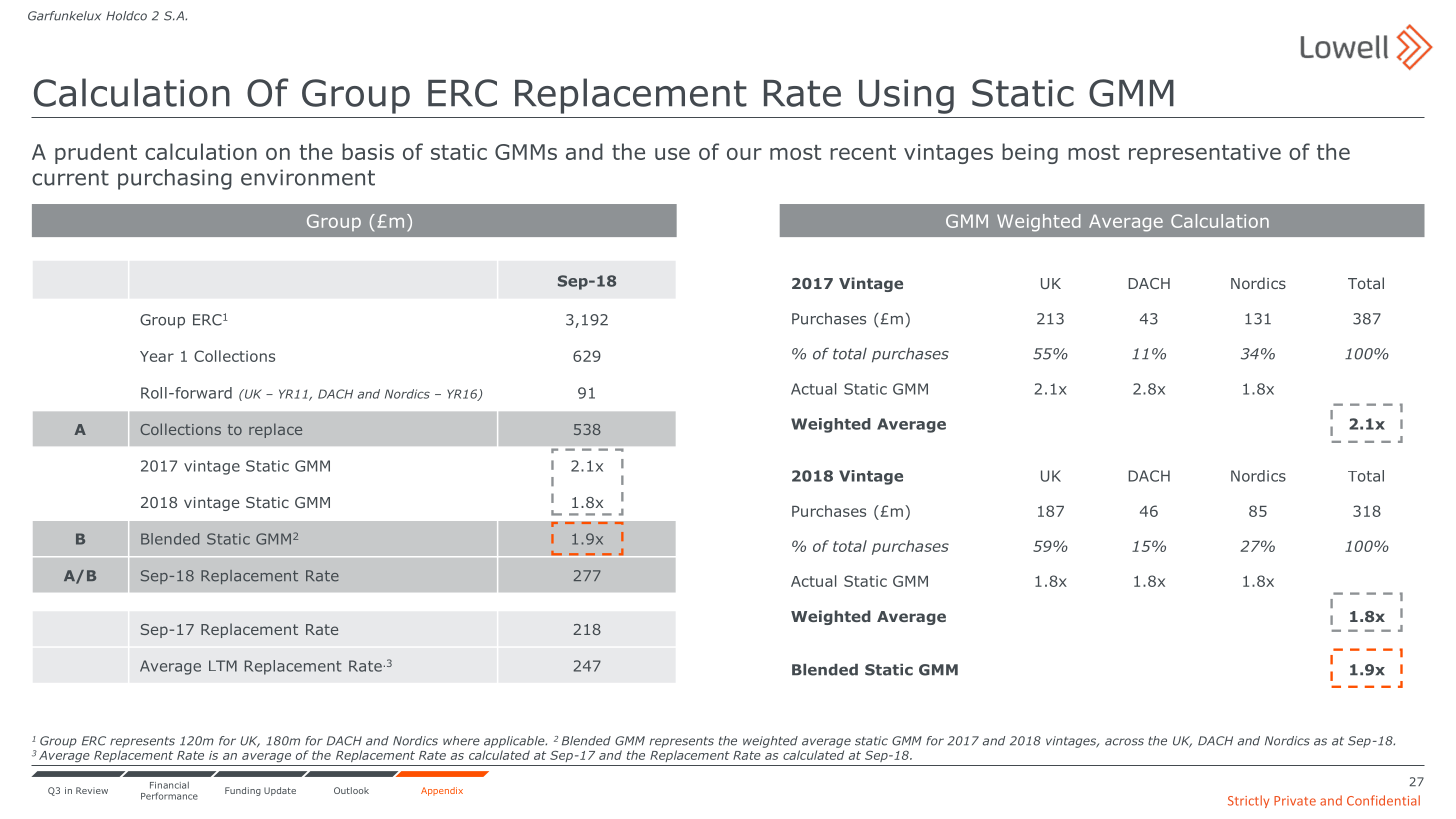  I want to click on prudent, so click(96, 153).
